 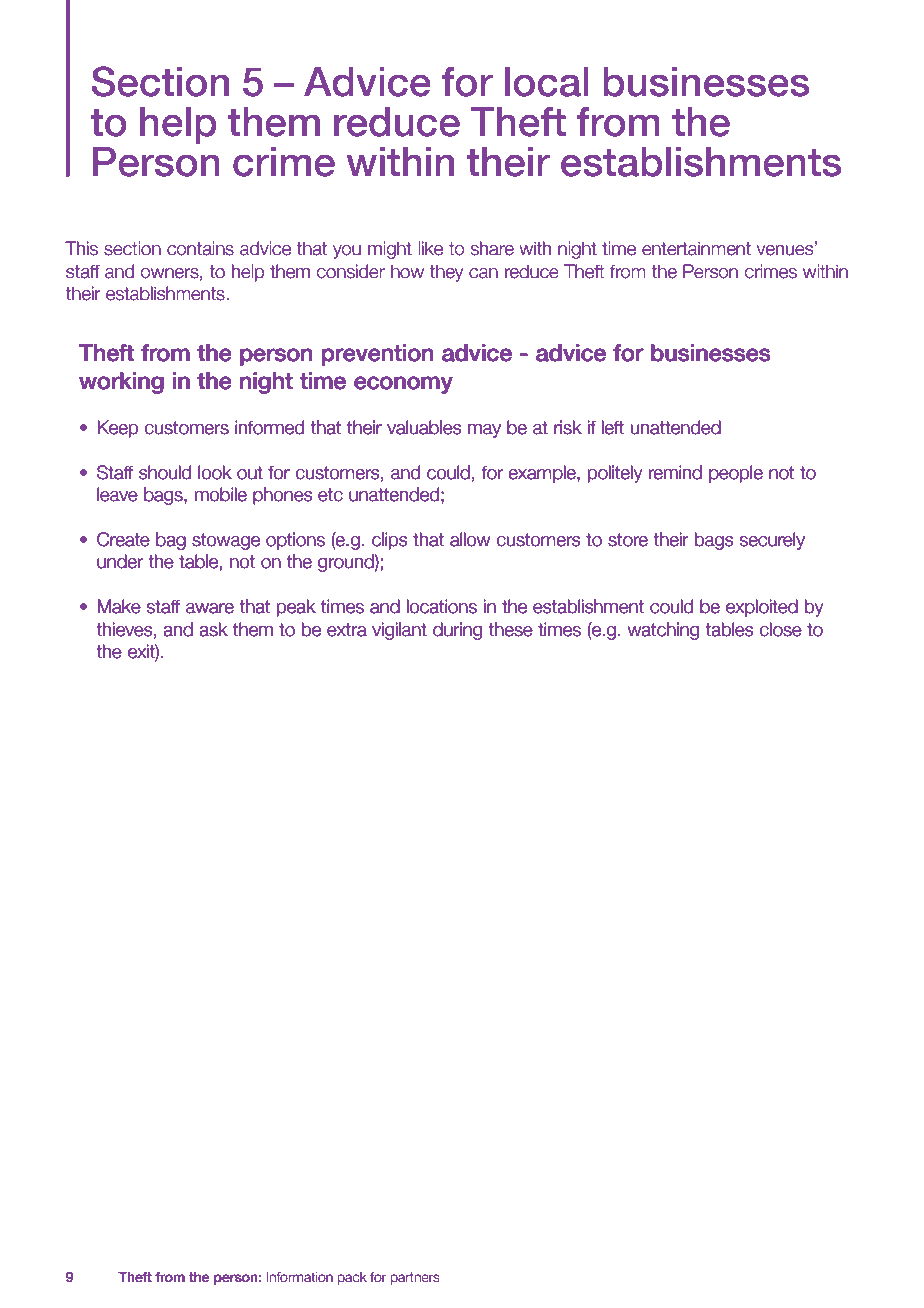 I want to click on local, so click(x=546, y=82).
